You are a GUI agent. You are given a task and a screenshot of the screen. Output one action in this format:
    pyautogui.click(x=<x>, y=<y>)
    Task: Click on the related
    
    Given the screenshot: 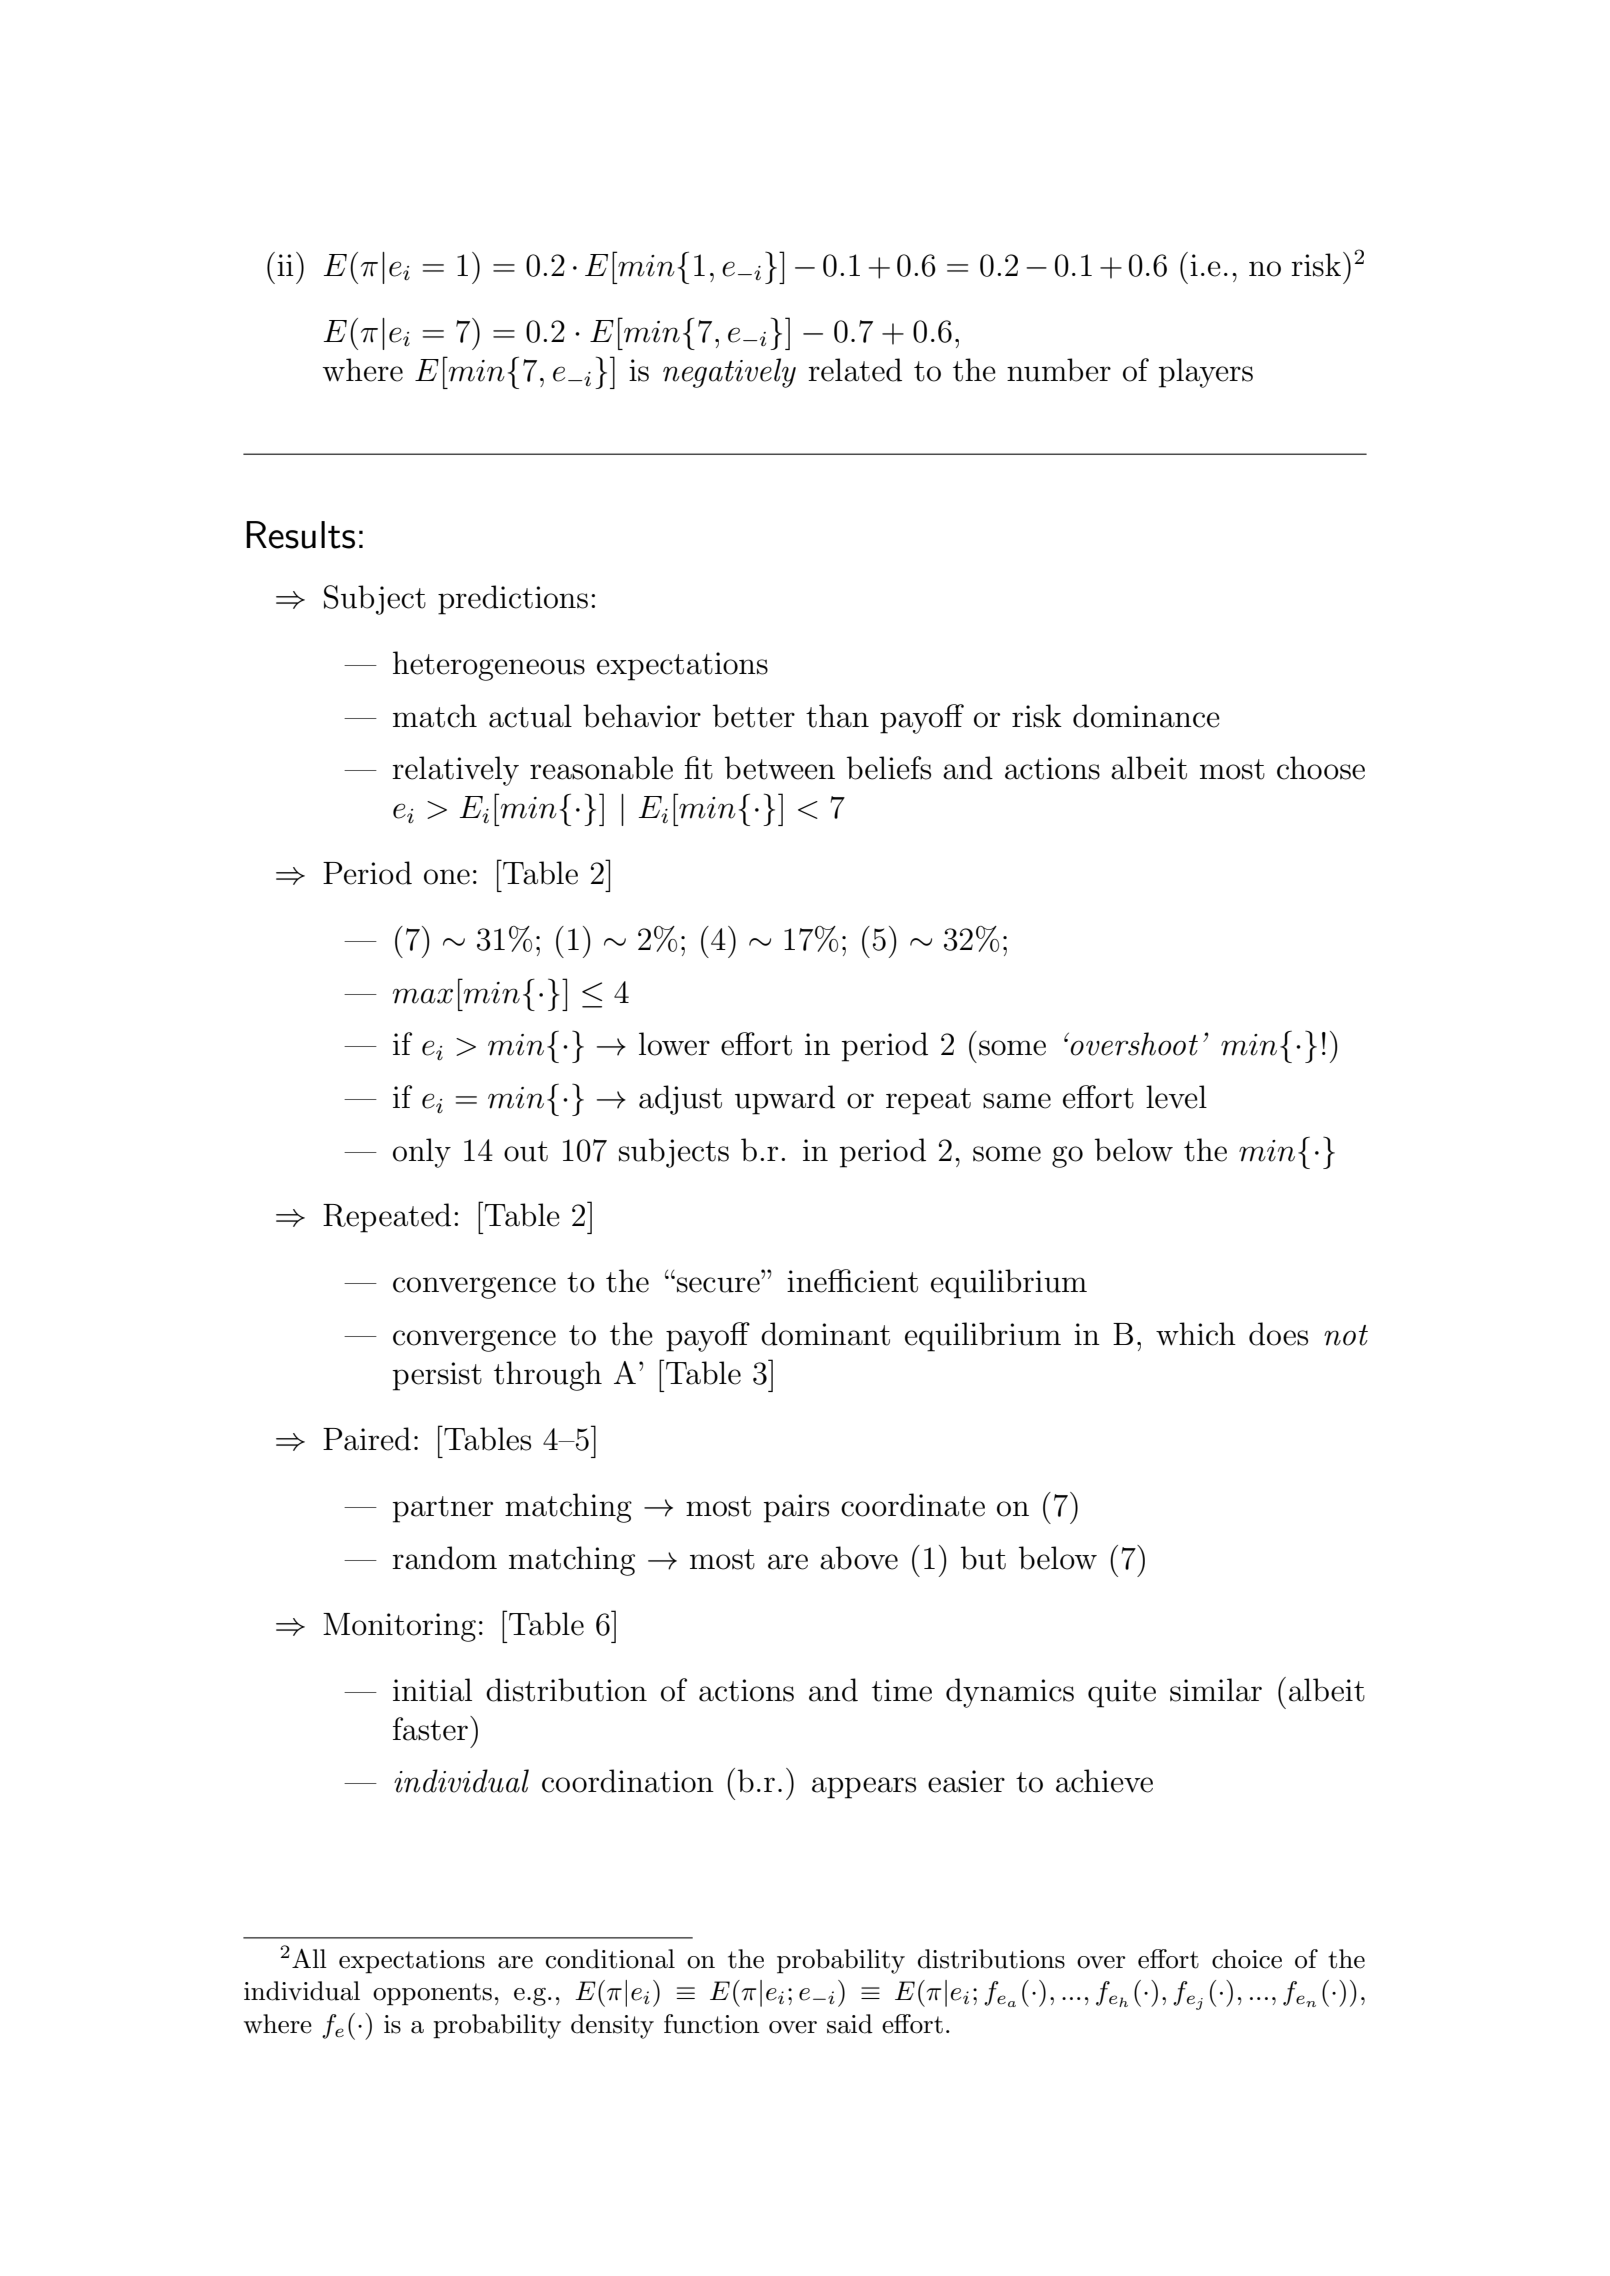 What is the action you would take?
    pyautogui.click(x=855, y=370)
